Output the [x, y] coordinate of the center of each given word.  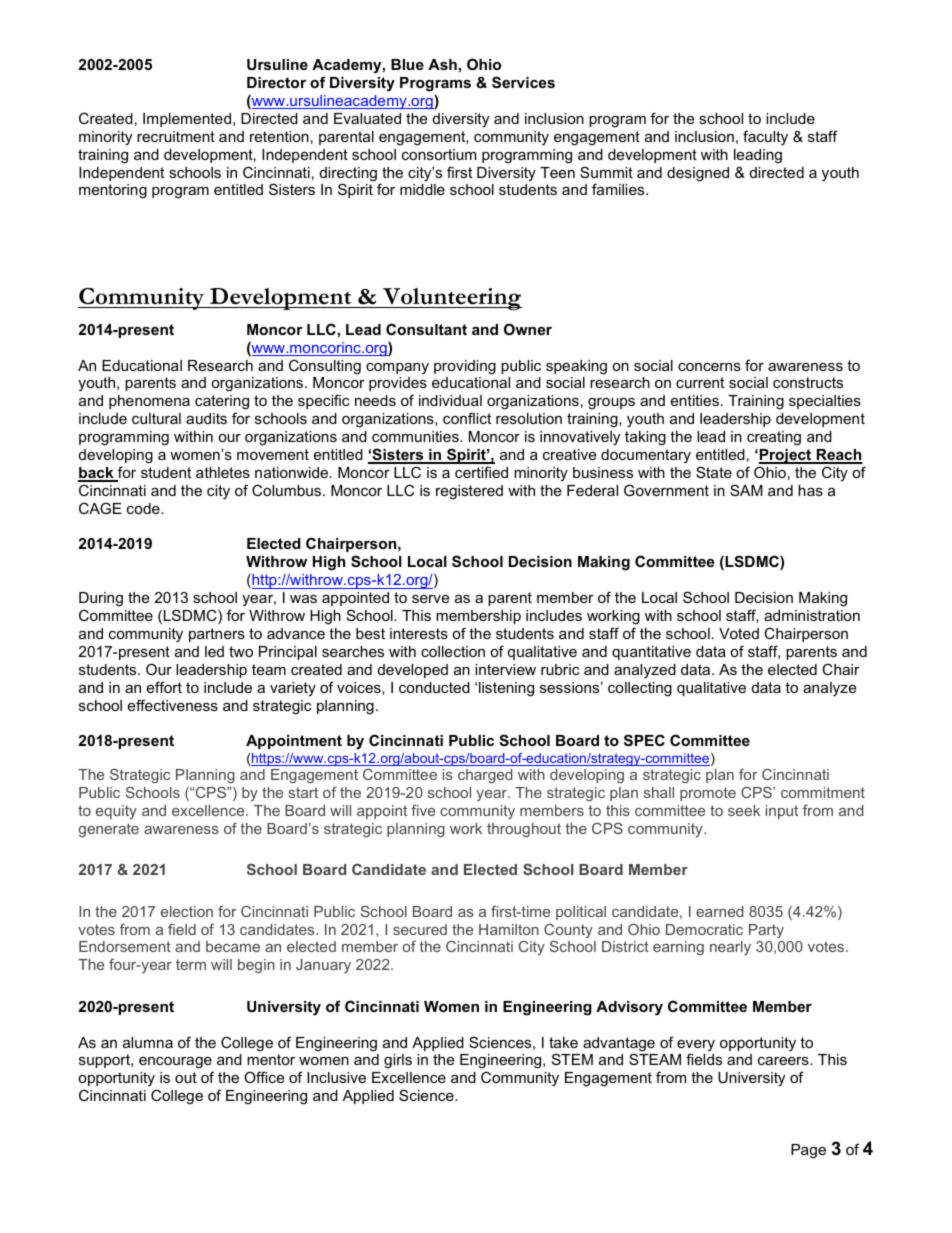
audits [206, 418]
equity [116, 812]
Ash [442, 64]
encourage [176, 1064]
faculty [765, 138]
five [423, 810]
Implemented [187, 120]
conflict [467, 418]
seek [744, 810]
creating [774, 438]
